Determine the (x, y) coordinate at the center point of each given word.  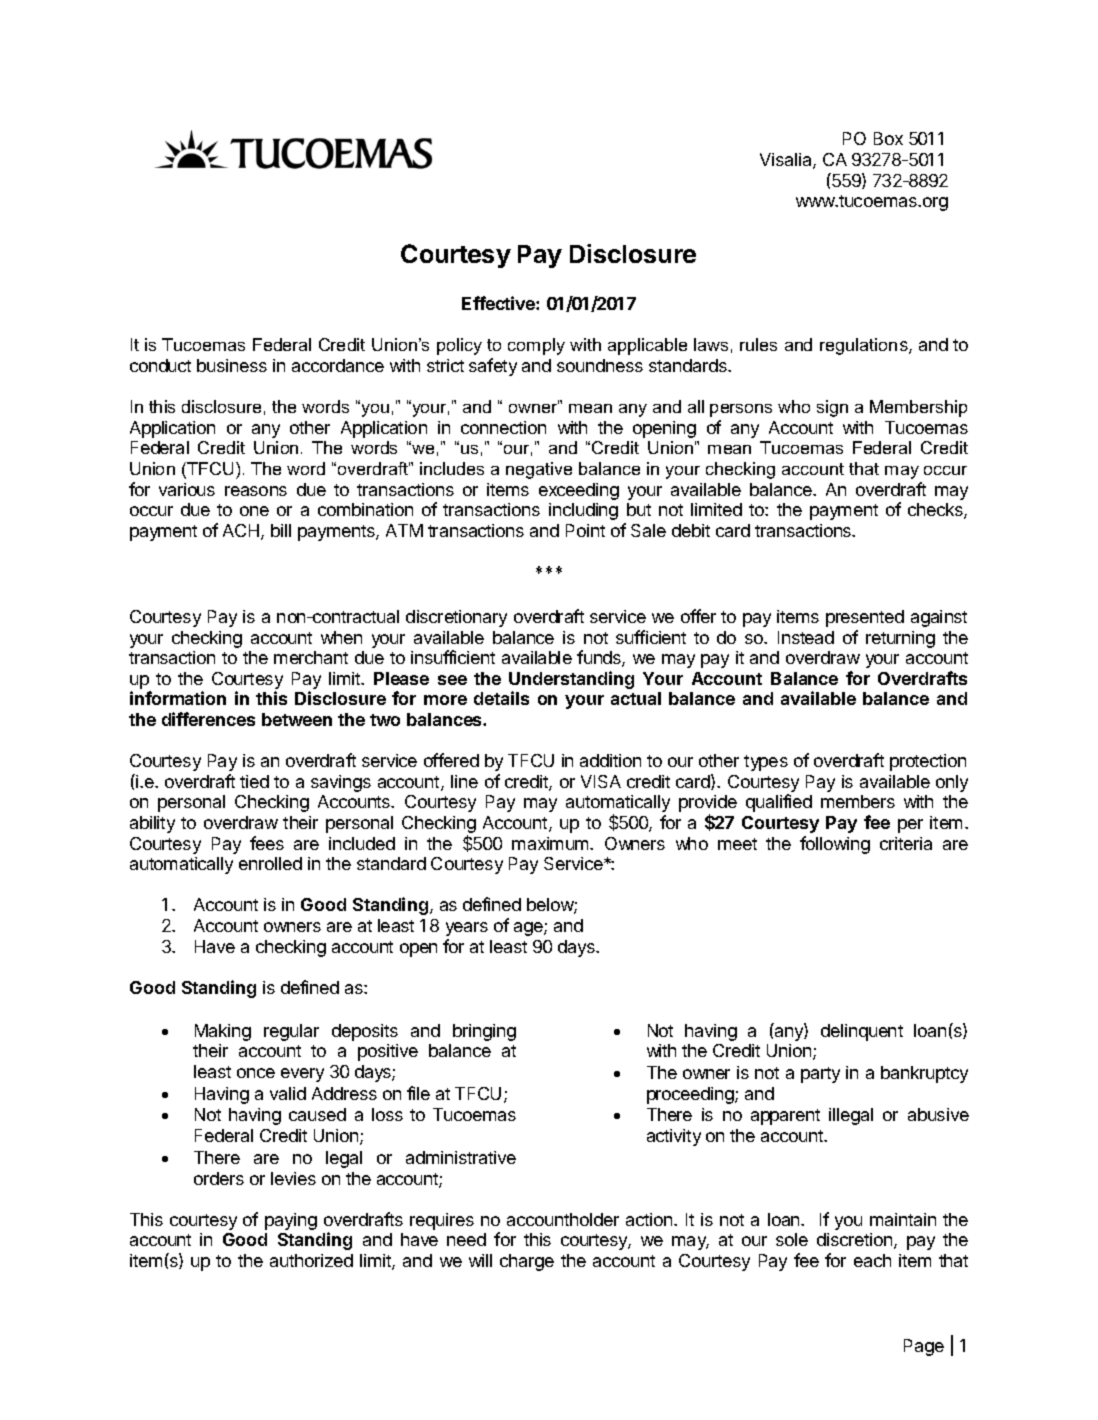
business (232, 365)
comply (536, 346)
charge (527, 1262)
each (872, 1260)
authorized (311, 1260)
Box (888, 138)
